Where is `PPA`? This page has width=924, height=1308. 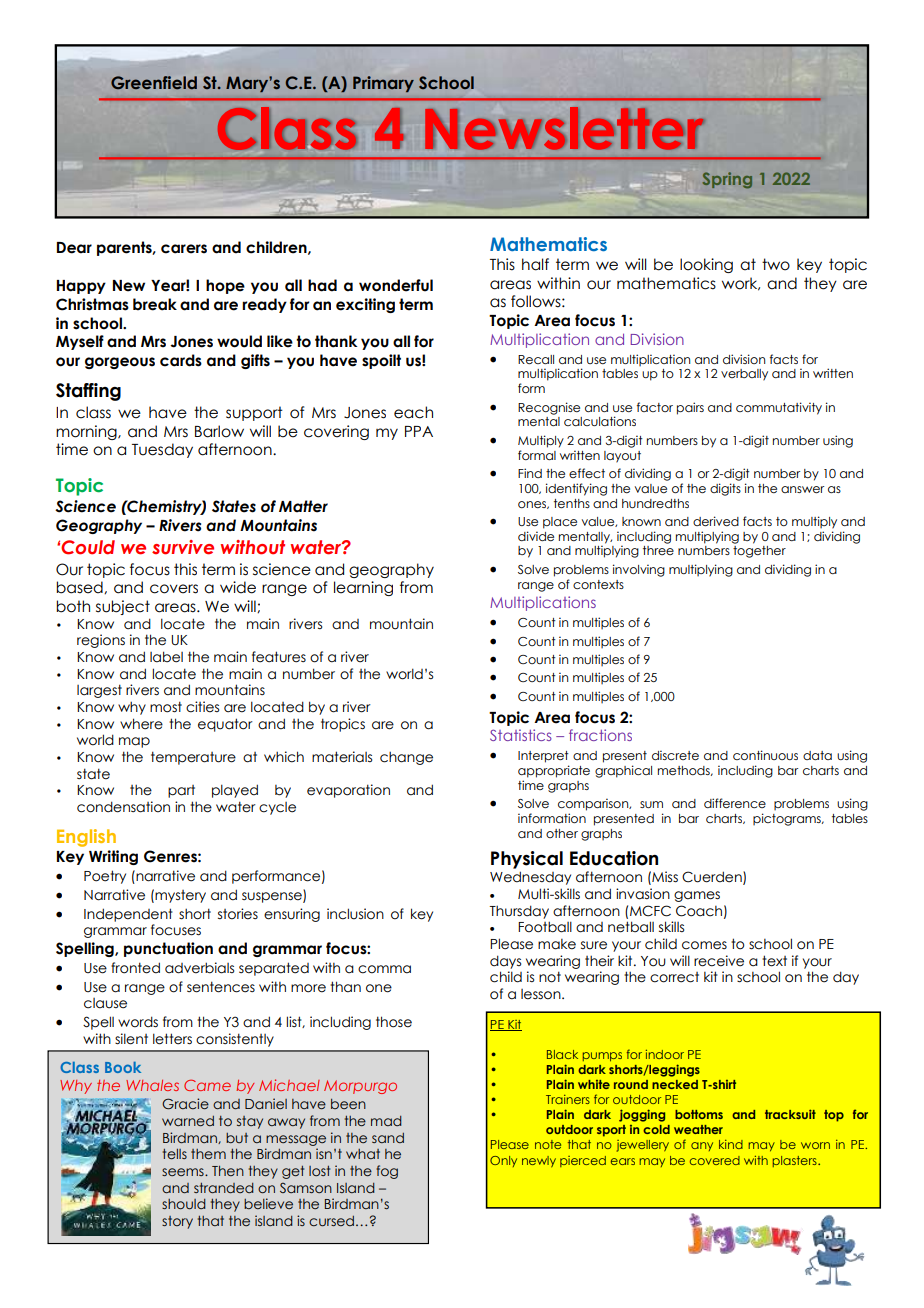 PPA is located at coordinates (419, 431).
